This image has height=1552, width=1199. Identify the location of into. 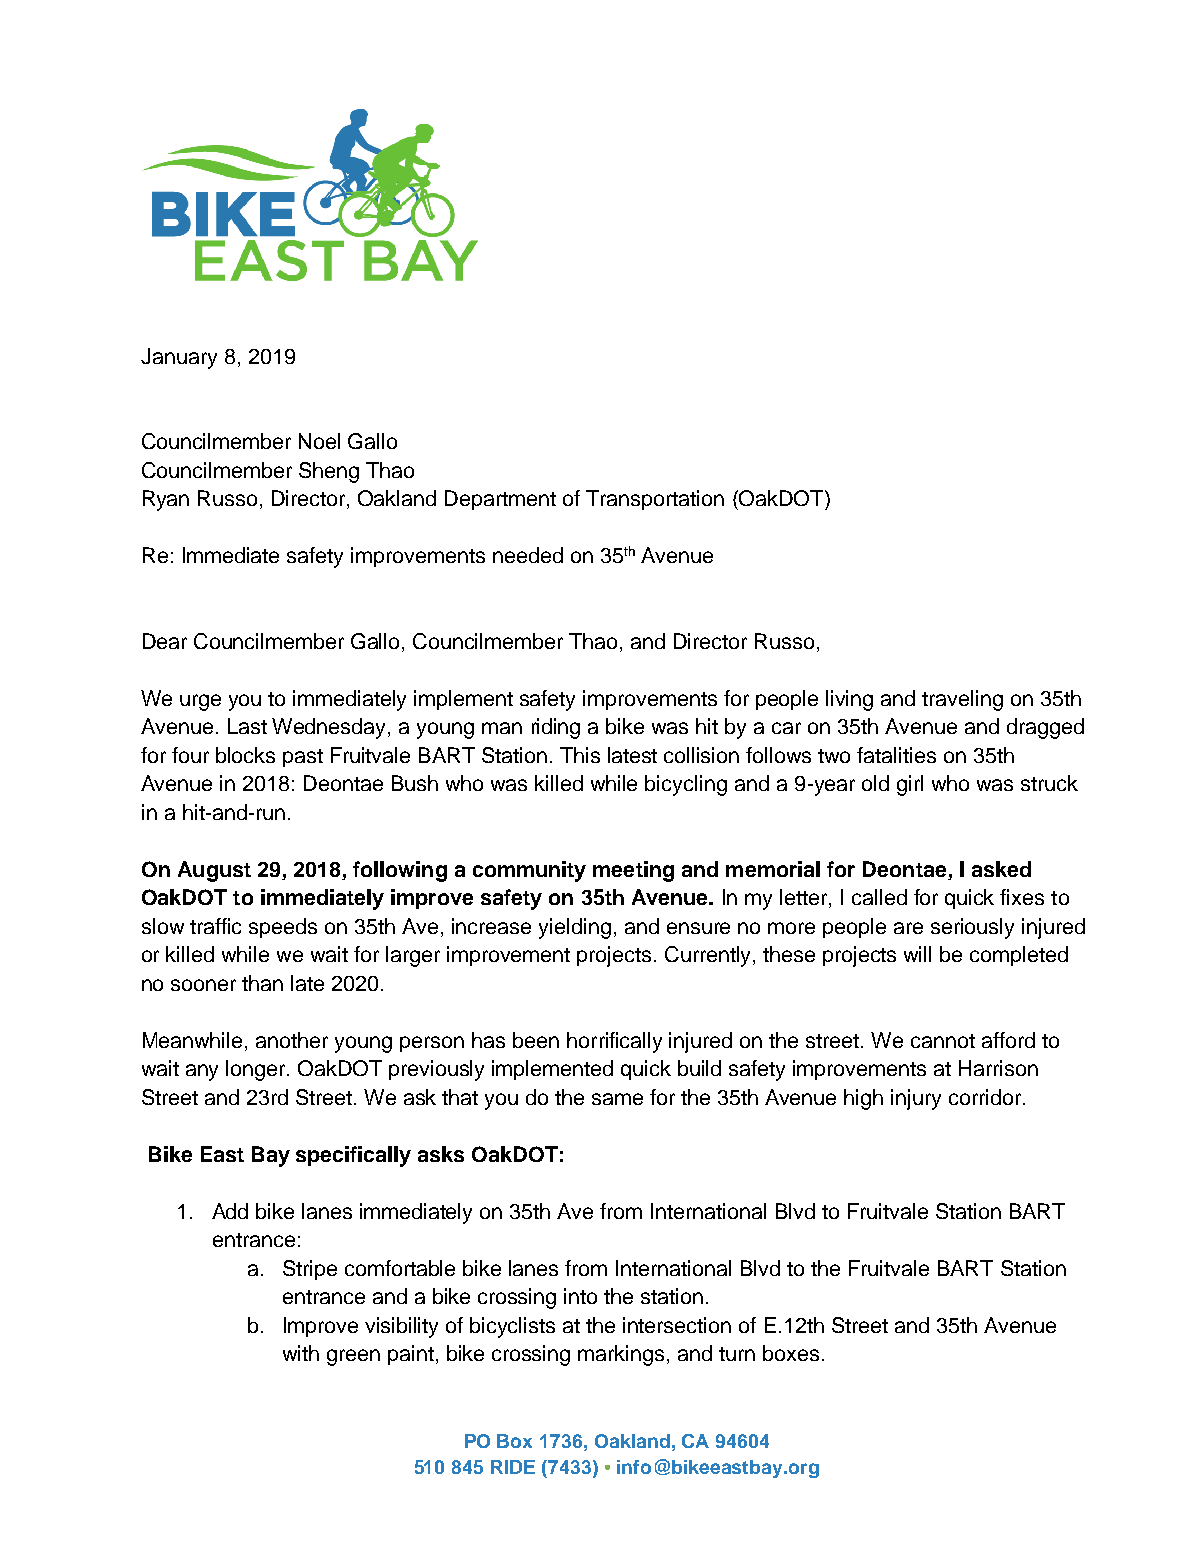
(580, 1296).
